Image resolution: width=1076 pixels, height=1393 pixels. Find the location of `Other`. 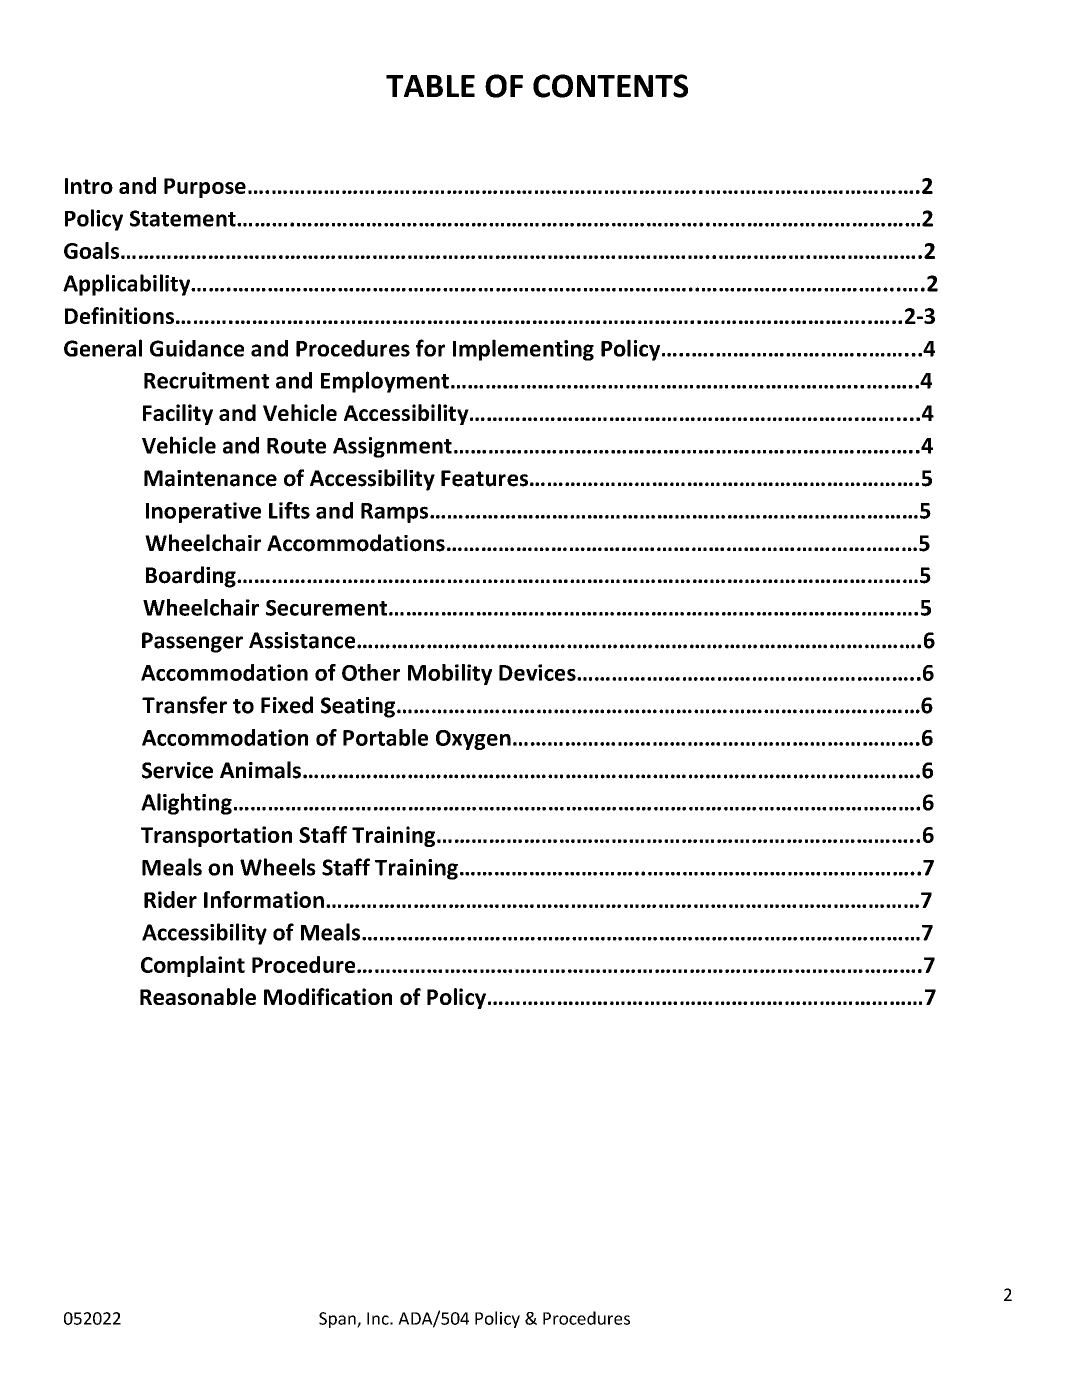

Other is located at coordinates (371, 672).
